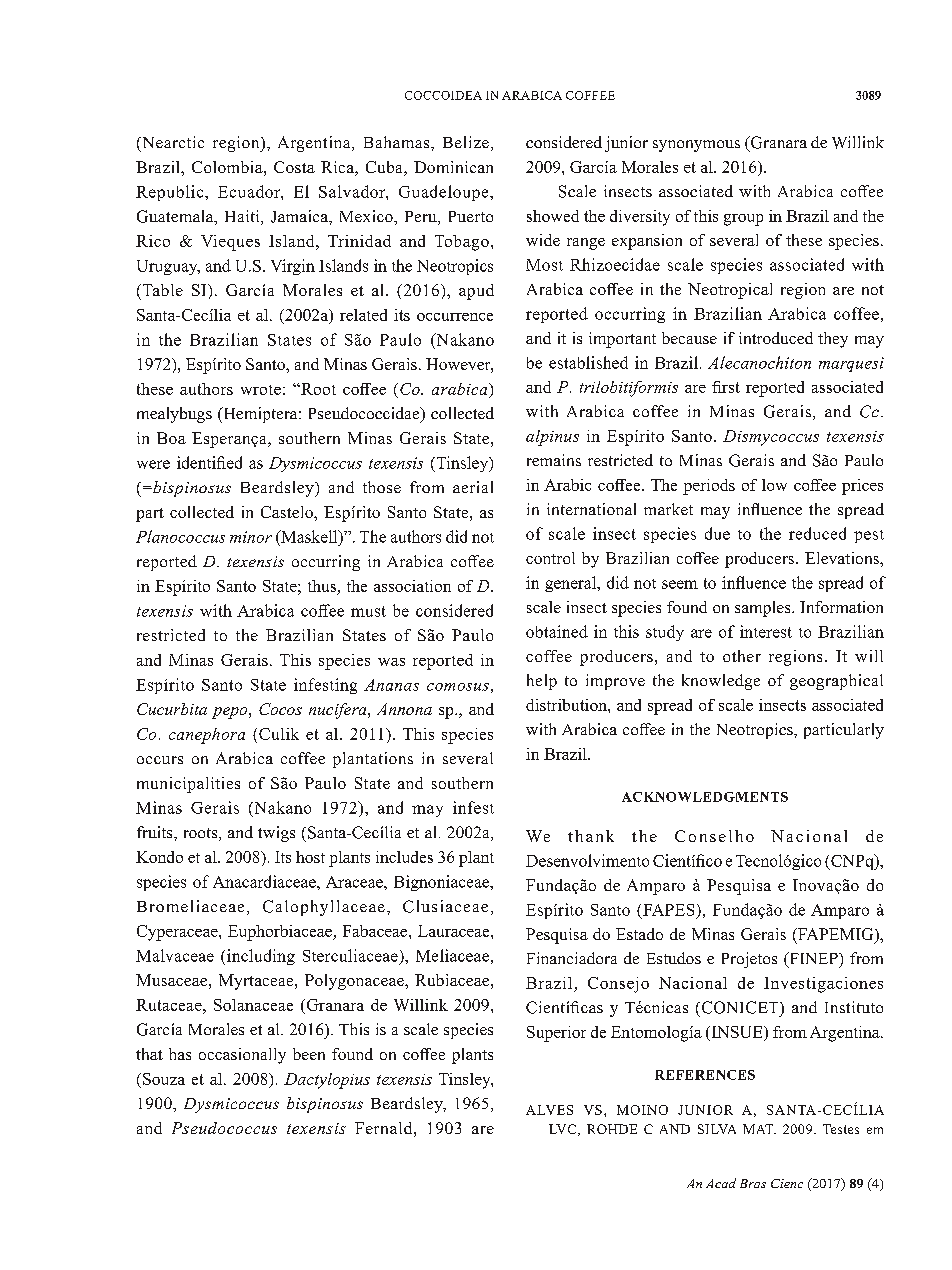 This document has height=1270, width=952. I want to click on group, so click(743, 220).
